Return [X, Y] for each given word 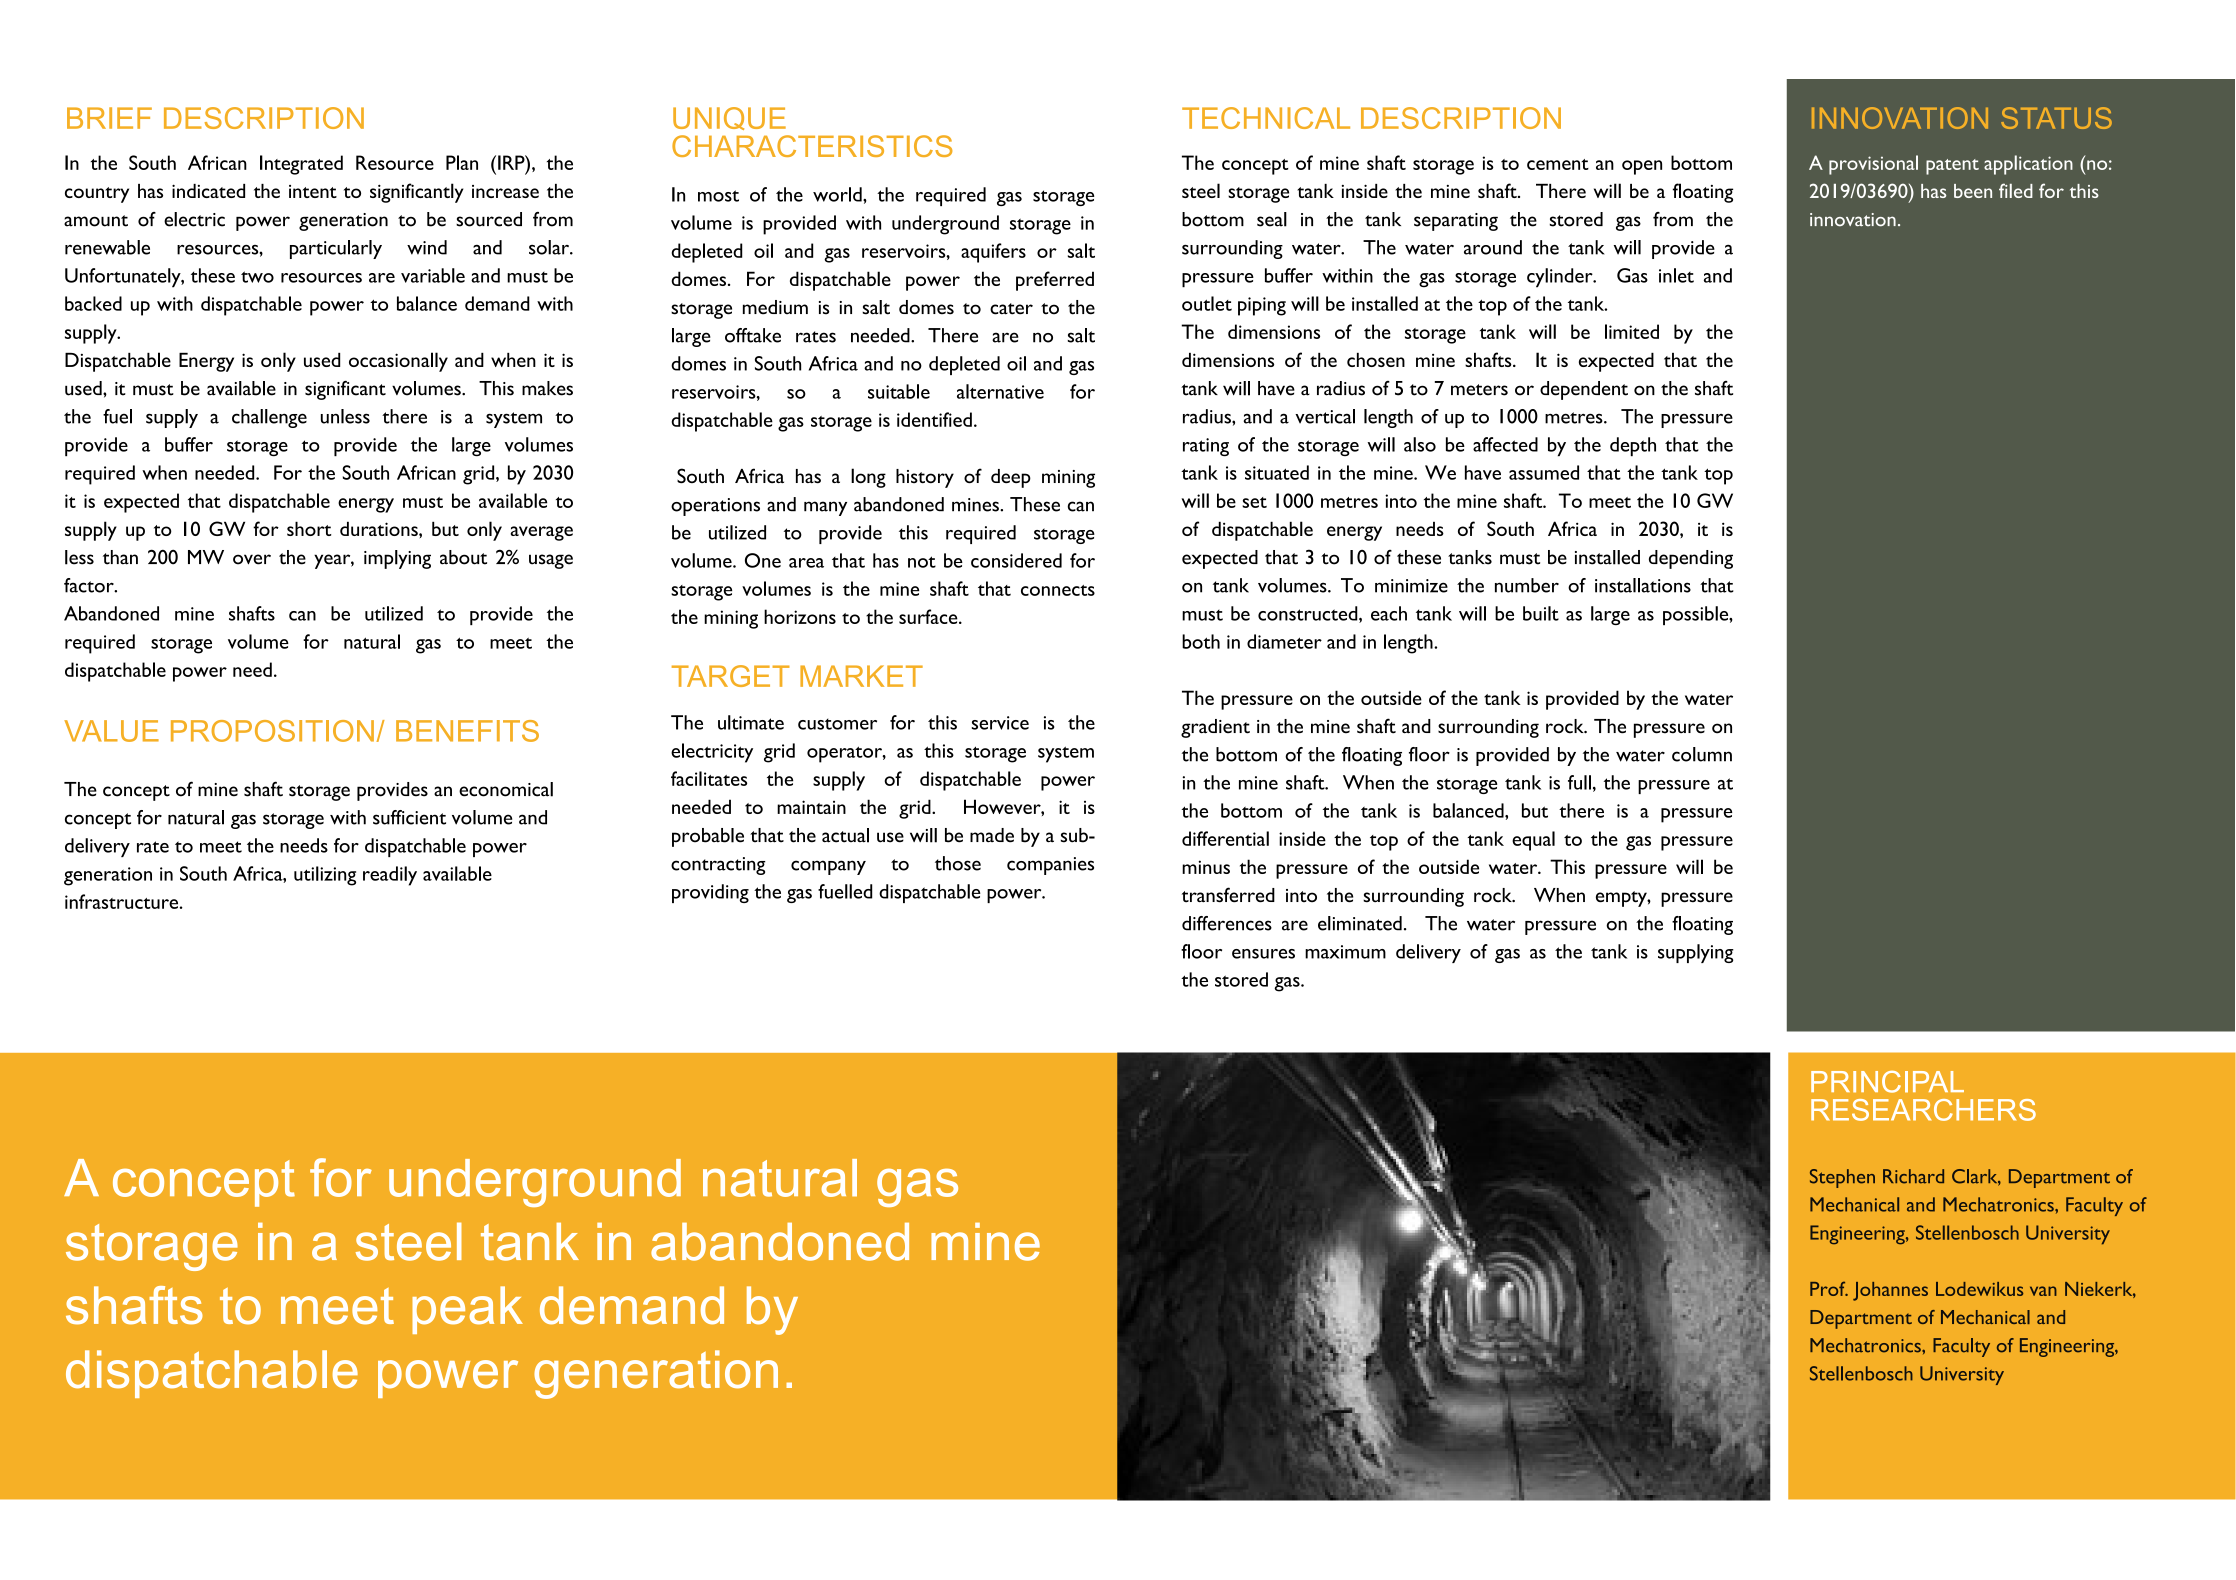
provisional [1873, 165]
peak [467, 1310]
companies [1050, 866]
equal [1533, 841]
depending [1691, 559]
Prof [1829, 1288]
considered [1016, 560]
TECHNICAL [1266, 118]
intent [313, 191]
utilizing [325, 876]
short [309, 528]
